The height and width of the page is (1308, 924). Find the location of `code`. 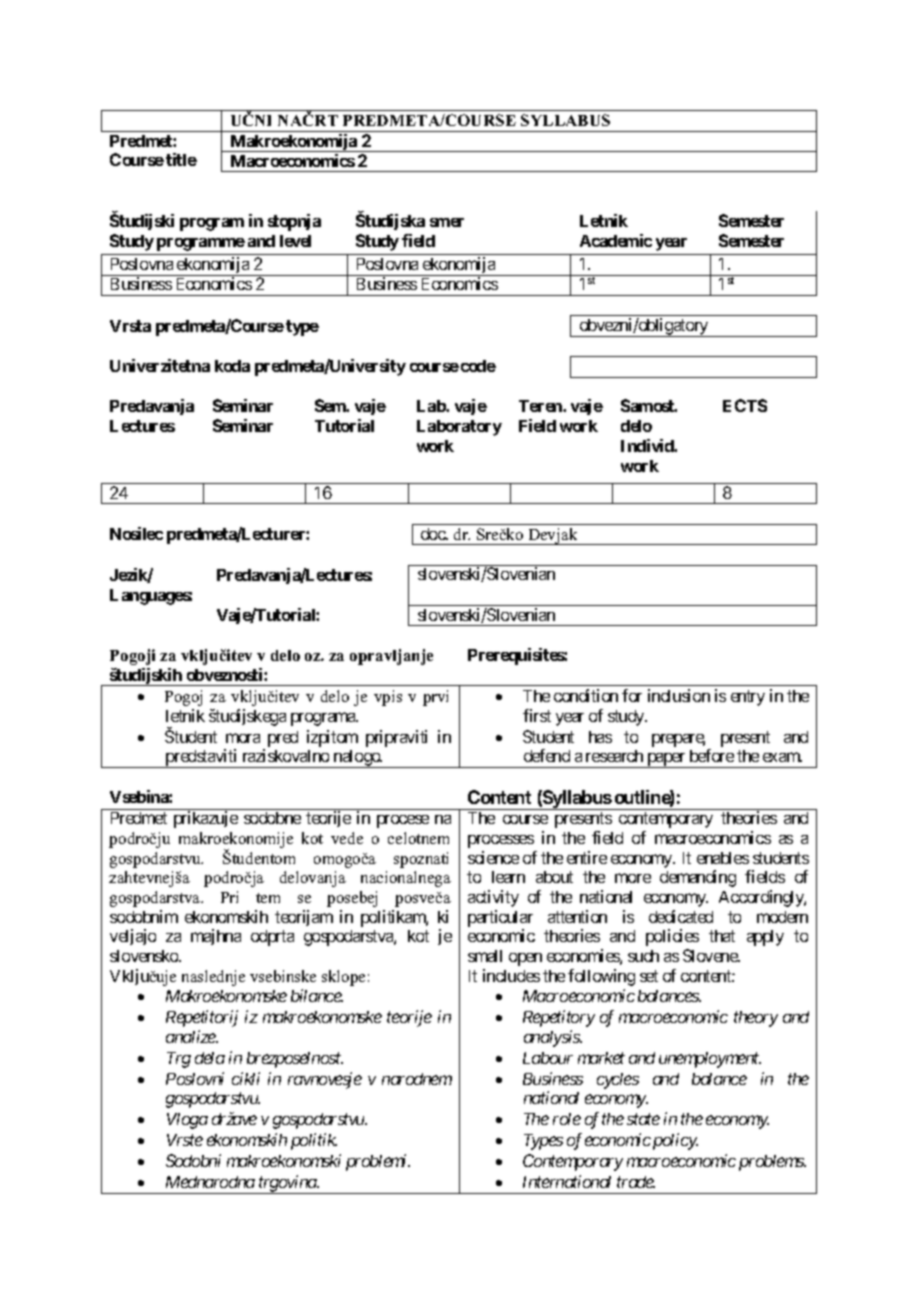

code is located at coordinates (478, 366).
